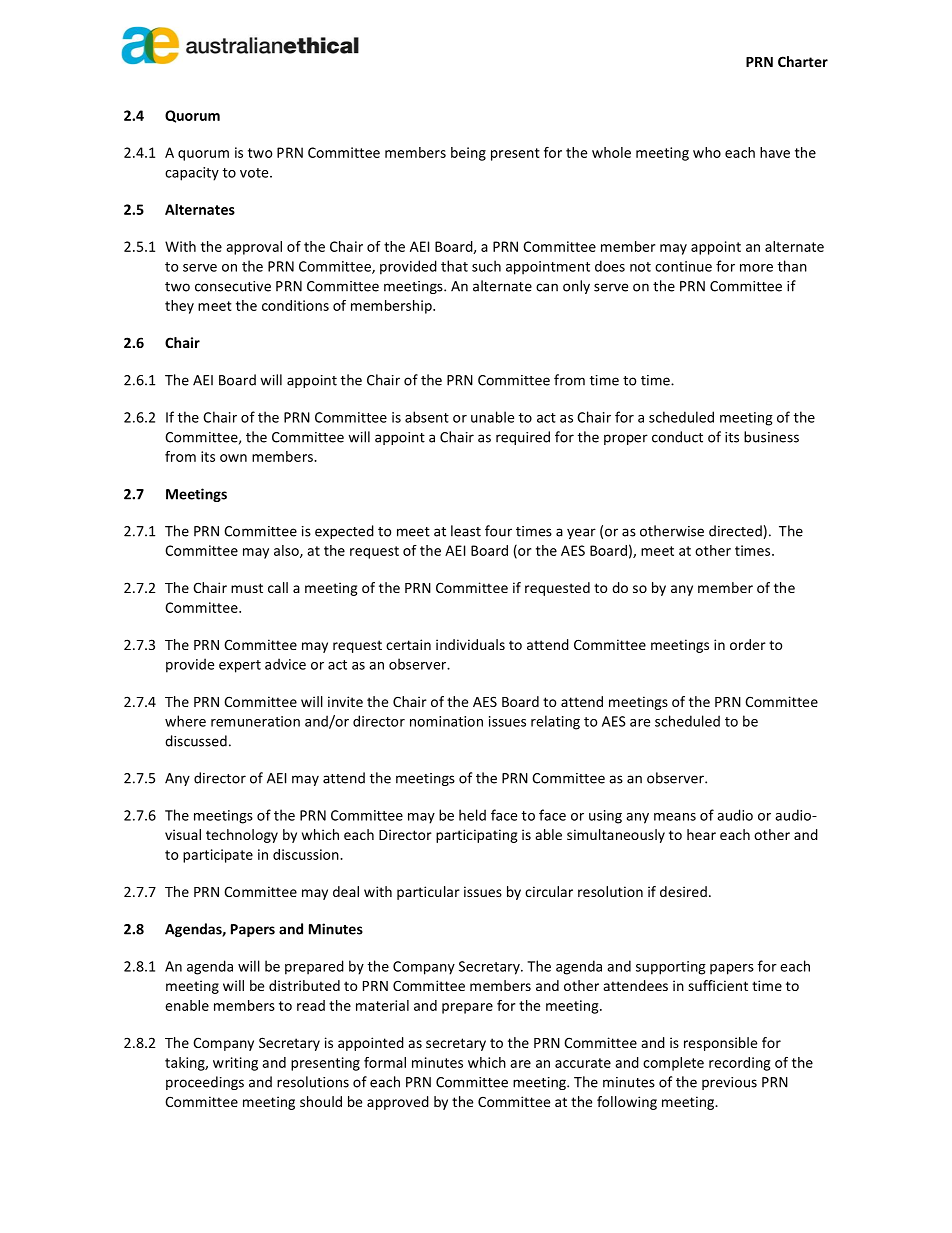  What do you see at coordinates (583, 1063) in the page?
I see `accurate` at bounding box center [583, 1063].
